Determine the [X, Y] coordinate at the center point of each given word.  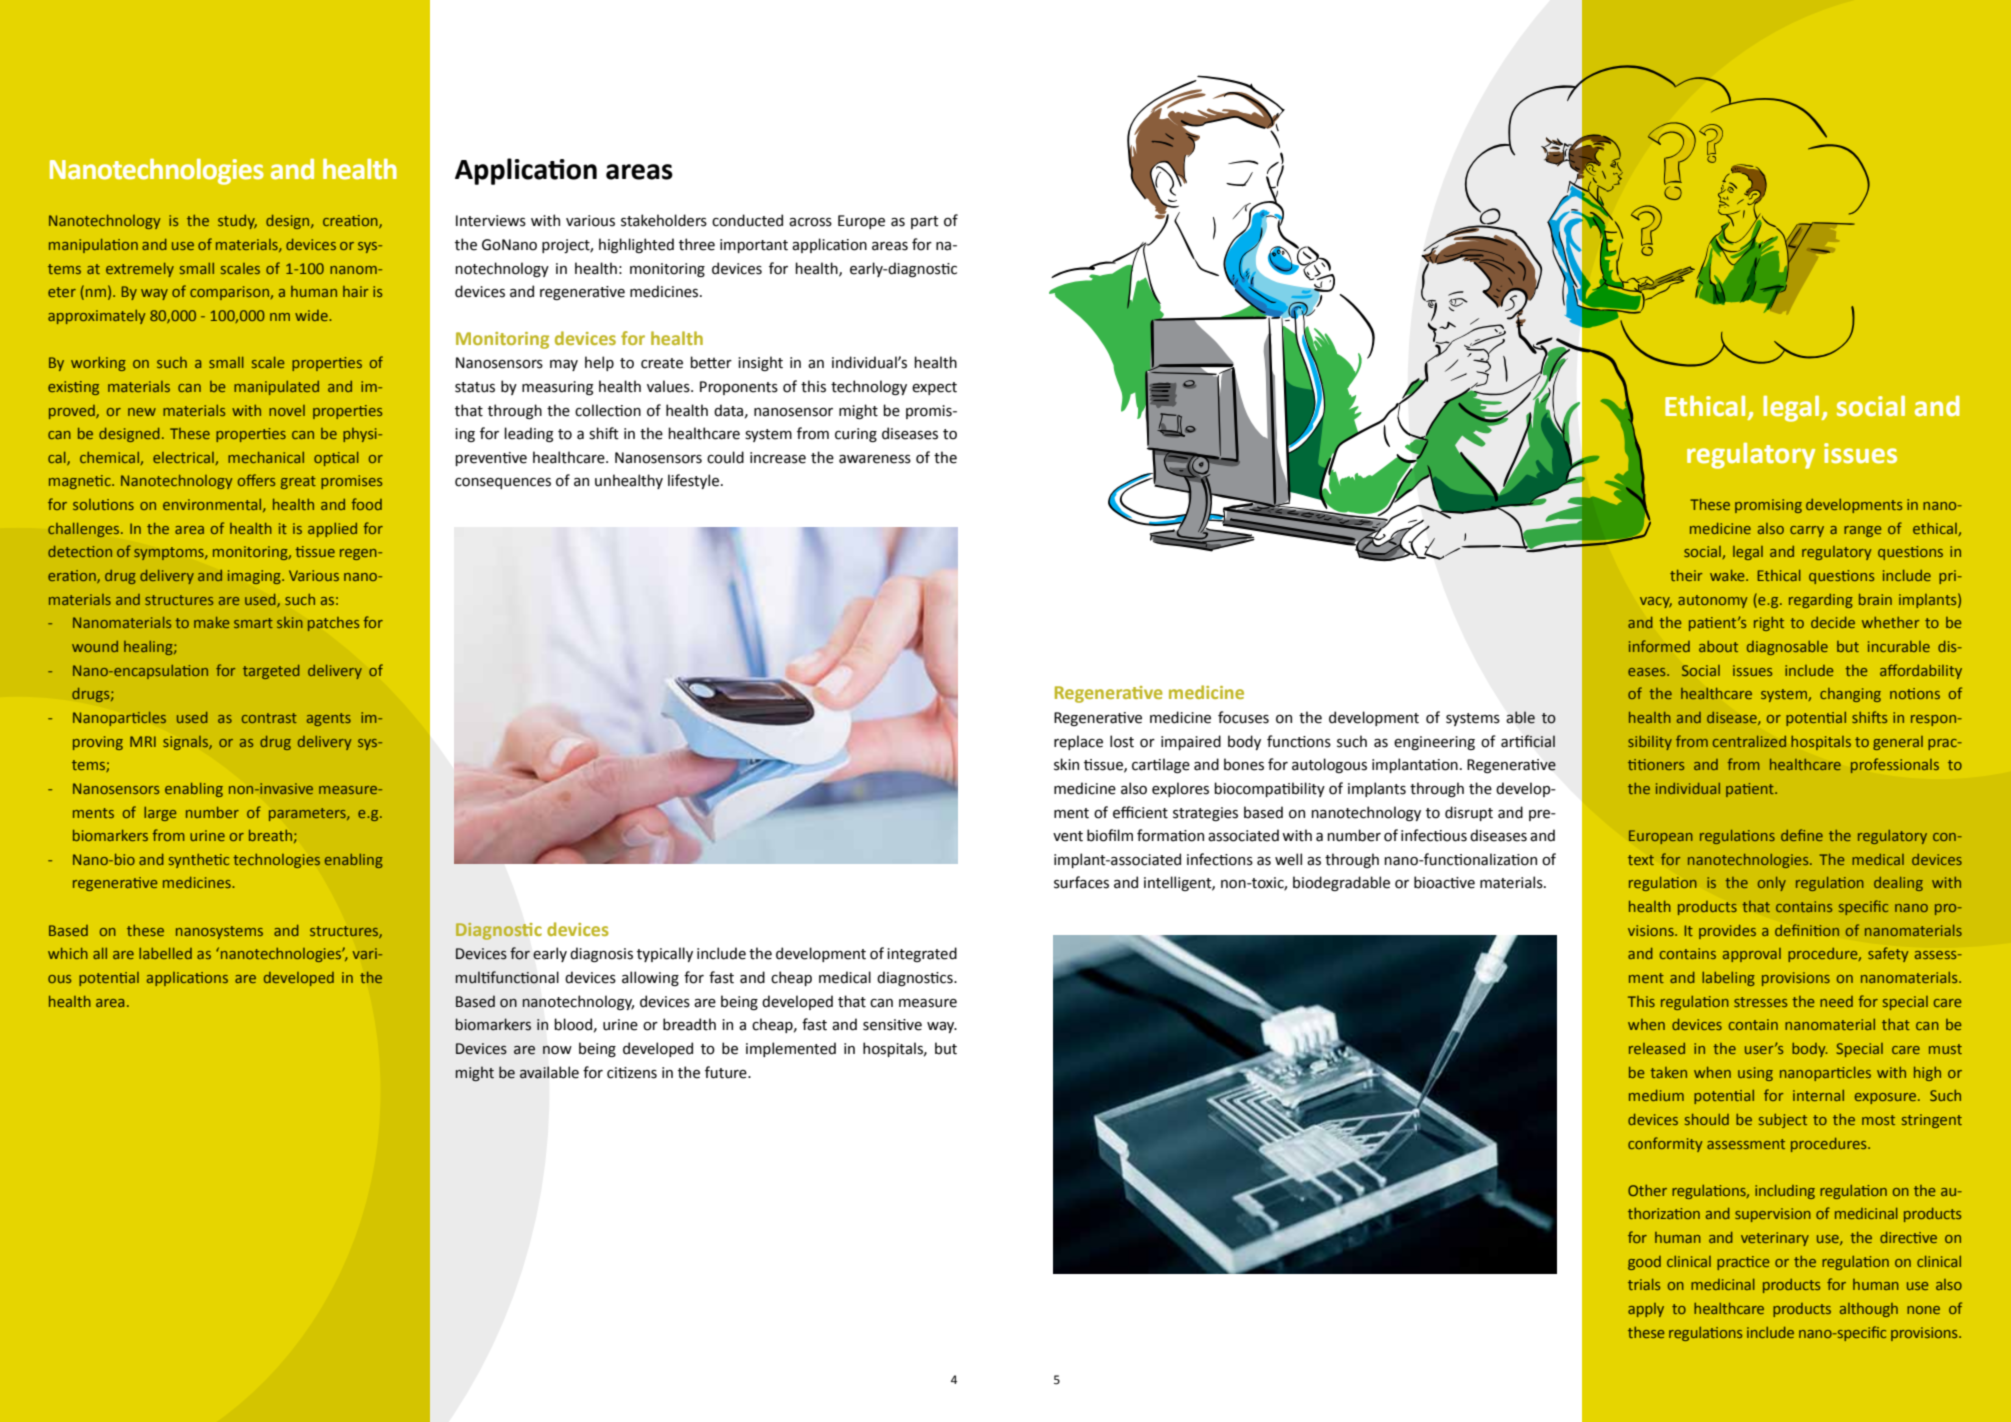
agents [329, 719]
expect [934, 388]
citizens [632, 1073]
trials [1644, 1284]
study [237, 222]
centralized [1749, 741]
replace [1078, 742]
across [810, 222]
